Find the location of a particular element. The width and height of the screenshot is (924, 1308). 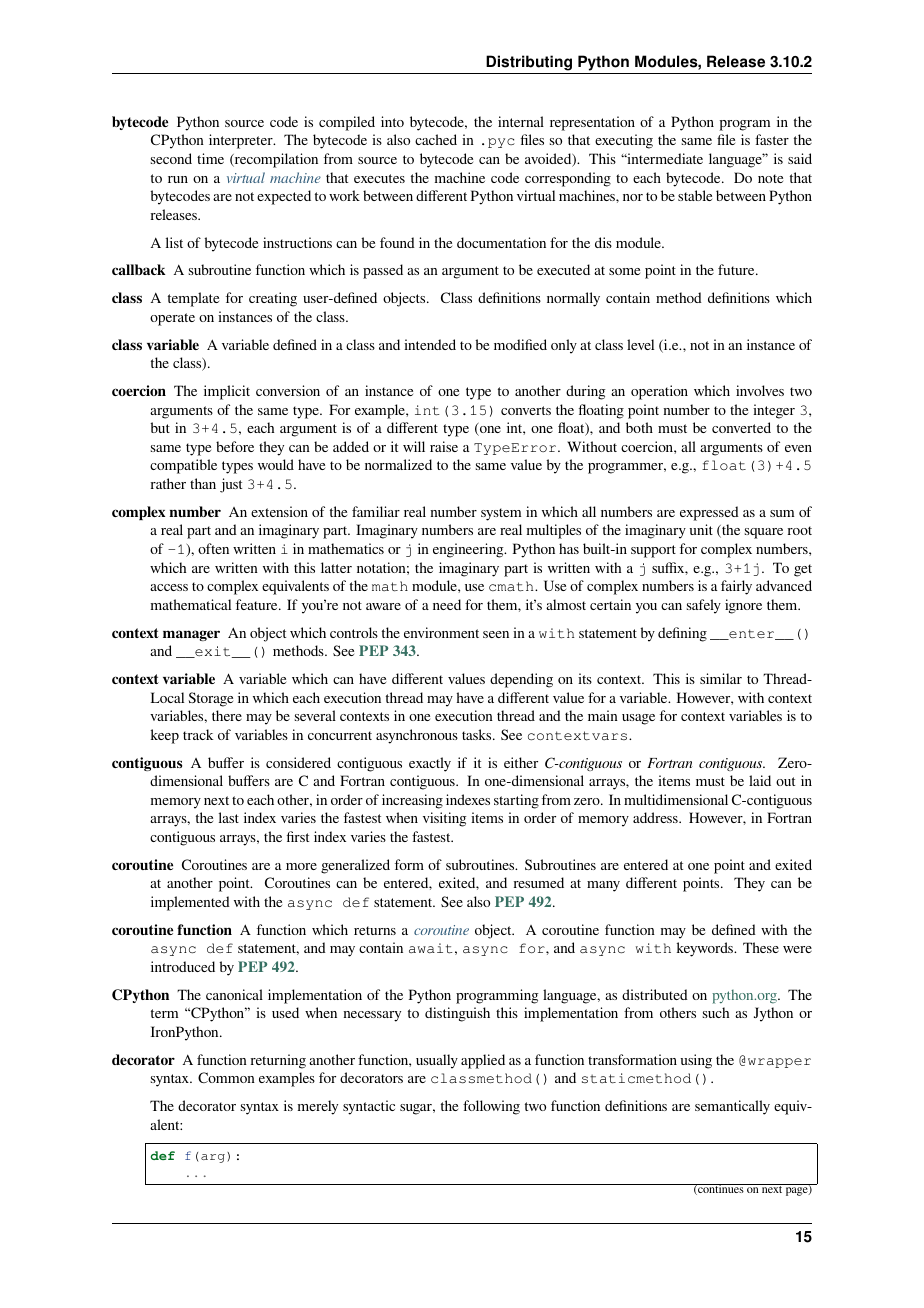

using is located at coordinates (696, 1061).
